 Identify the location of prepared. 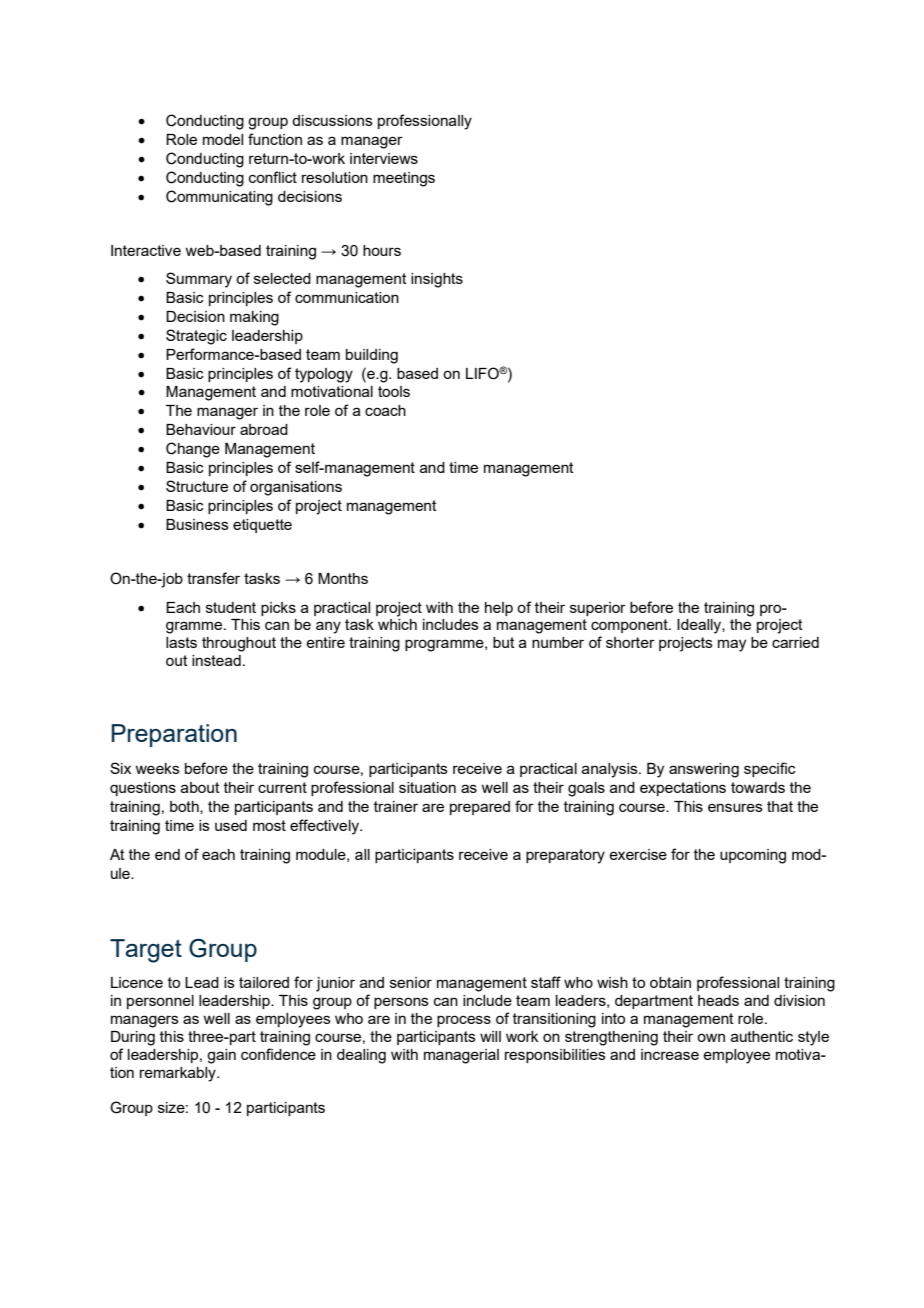
(480, 808).
